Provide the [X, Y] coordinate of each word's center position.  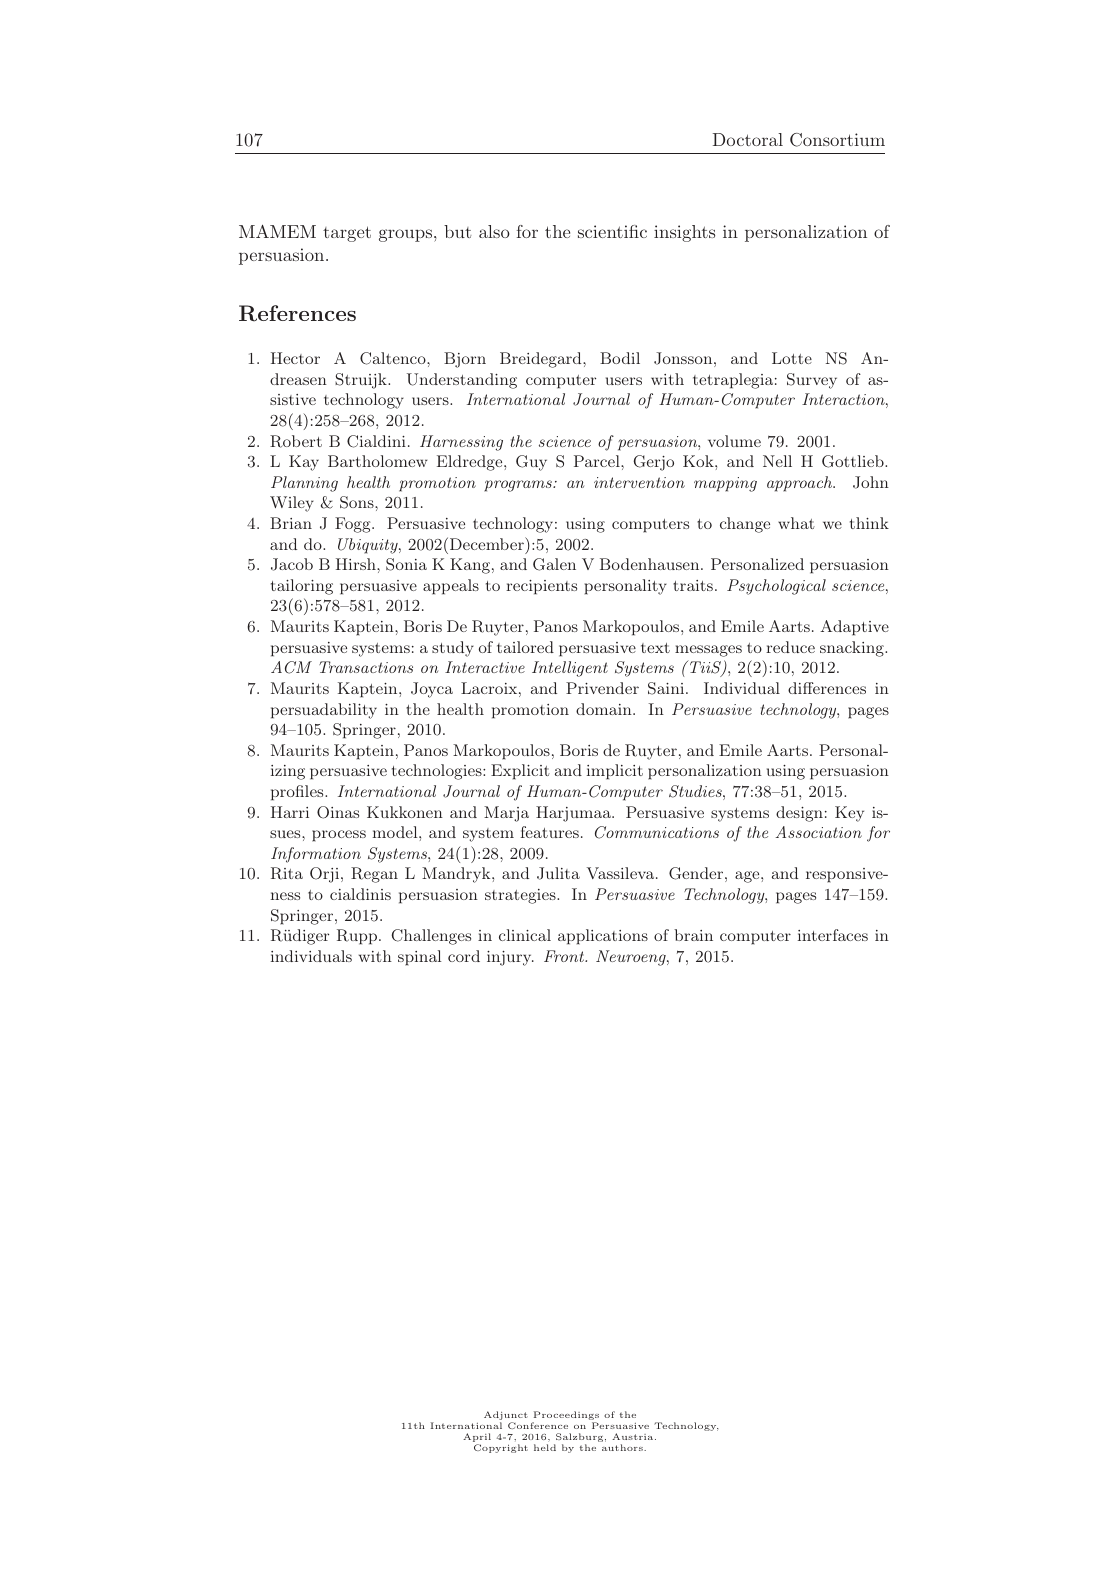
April [477, 1439]
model [396, 832]
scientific [612, 231]
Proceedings [565, 1417]
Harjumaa [574, 814]
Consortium [837, 140]
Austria [634, 1436]
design [799, 814]
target [347, 234]
